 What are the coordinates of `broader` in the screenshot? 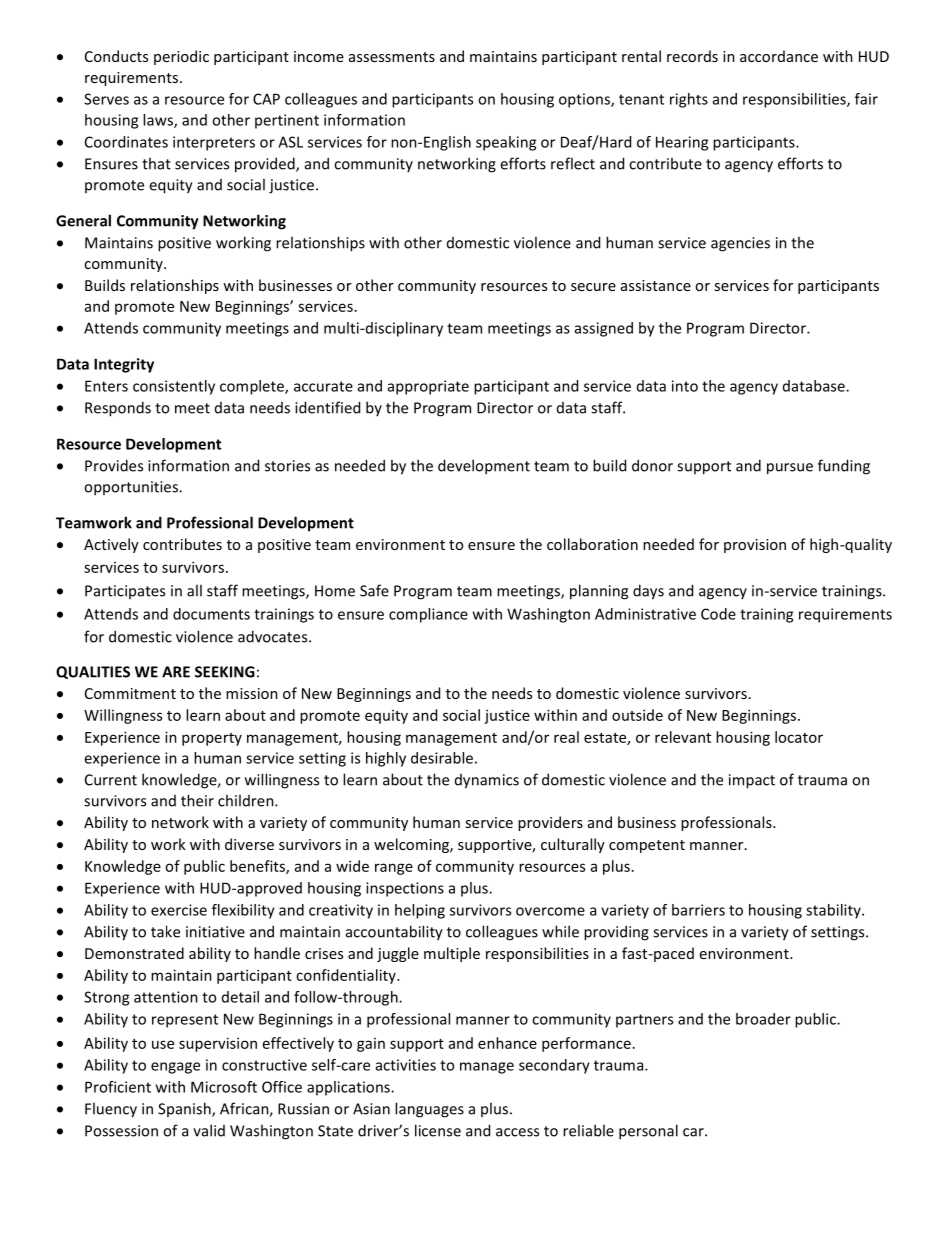 It's located at (763, 1019).
